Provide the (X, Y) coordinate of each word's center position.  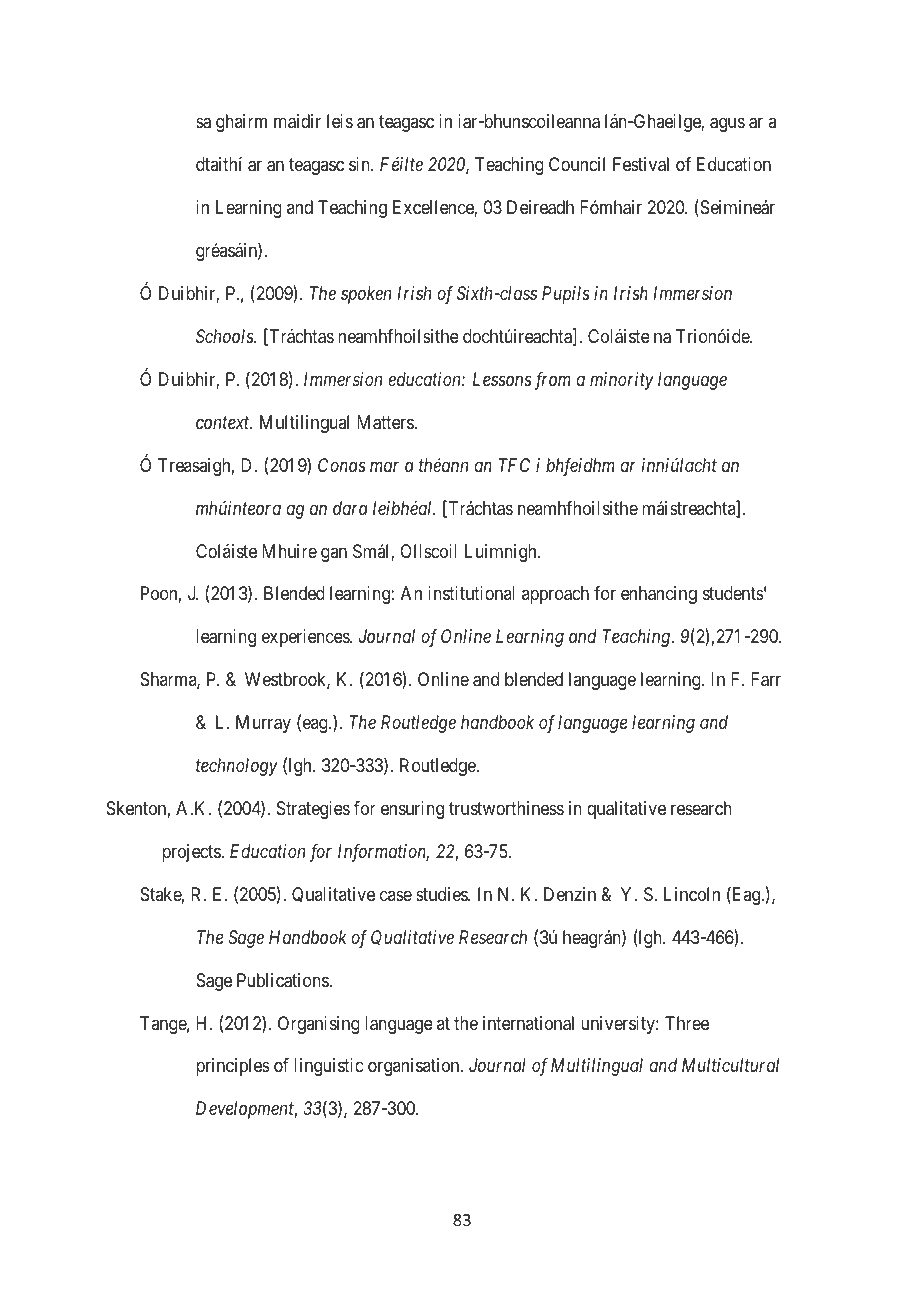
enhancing (659, 595)
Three (687, 1023)
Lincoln (692, 894)
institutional (471, 593)
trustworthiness (506, 808)
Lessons (502, 379)
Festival (641, 164)
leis (340, 121)
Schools (225, 336)
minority (622, 381)
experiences (306, 638)
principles (233, 1067)
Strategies (313, 810)
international (528, 1023)
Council (577, 164)
